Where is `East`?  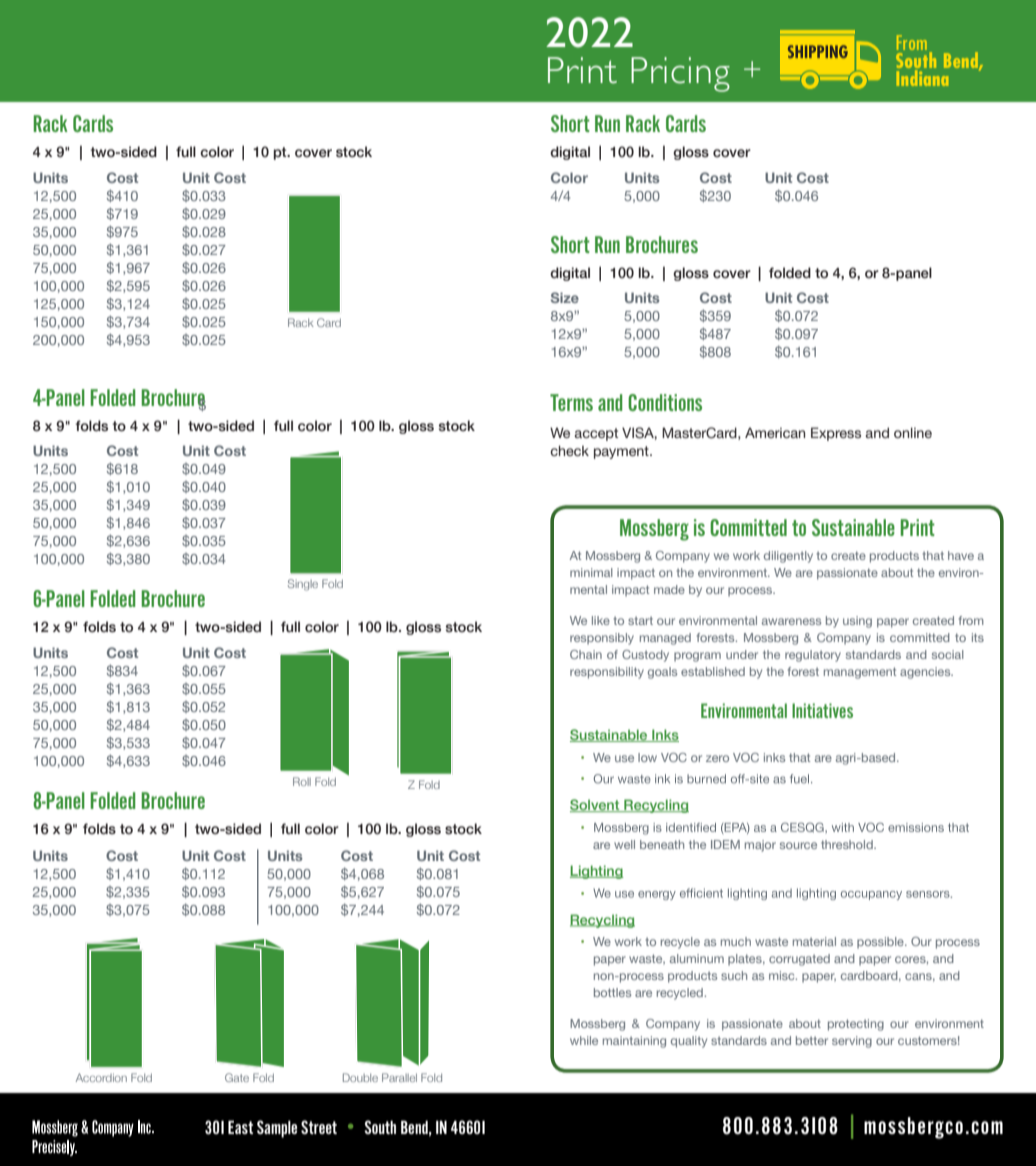 East is located at coordinates (240, 1127).
